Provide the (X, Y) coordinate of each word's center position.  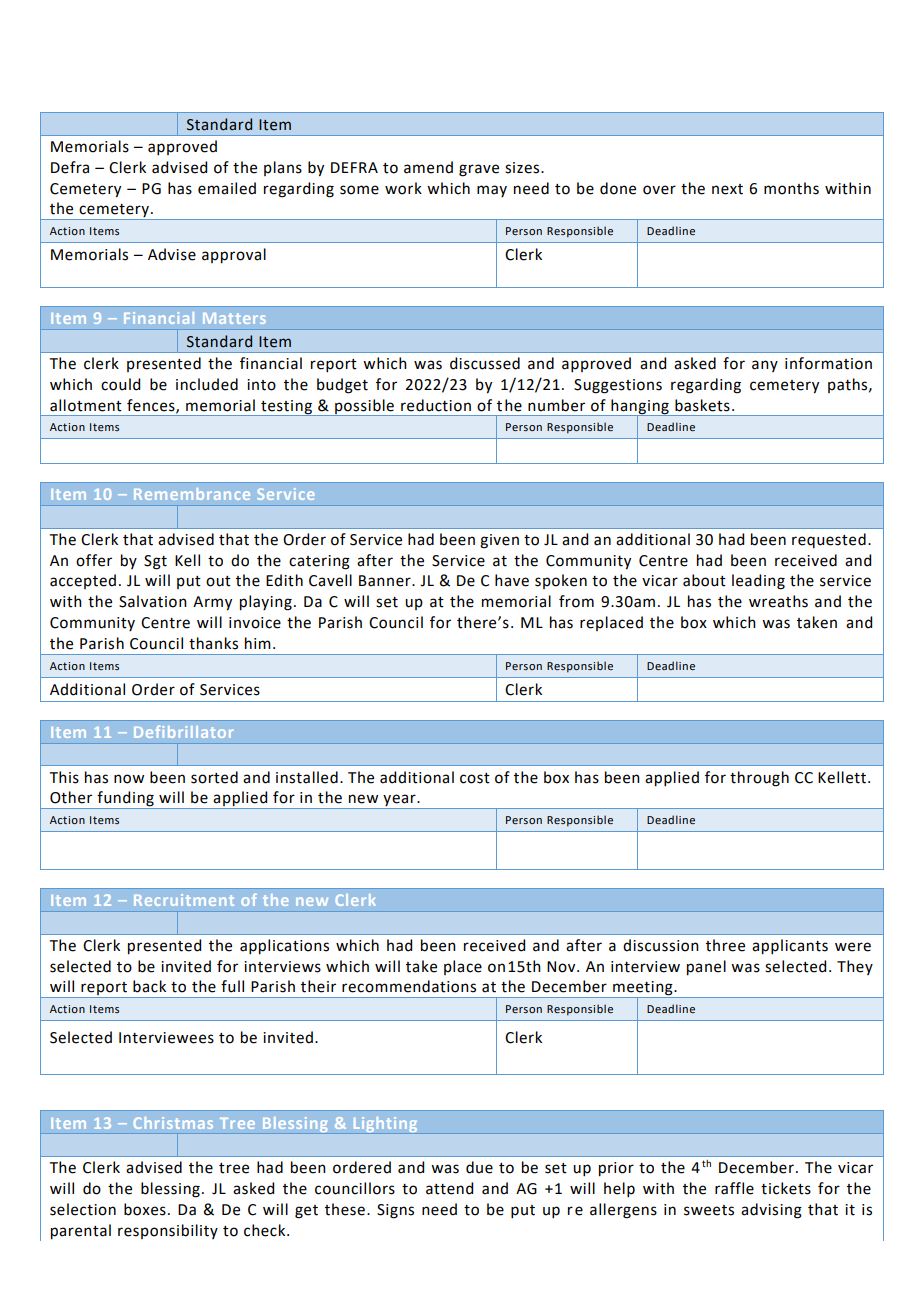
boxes (145, 1209)
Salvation (153, 601)
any (765, 366)
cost (475, 778)
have (512, 580)
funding (125, 800)
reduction (436, 405)
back (149, 986)
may (492, 191)
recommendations (409, 986)
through (759, 779)
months (791, 188)
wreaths (778, 601)
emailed (227, 188)
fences (152, 406)
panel (706, 968)
